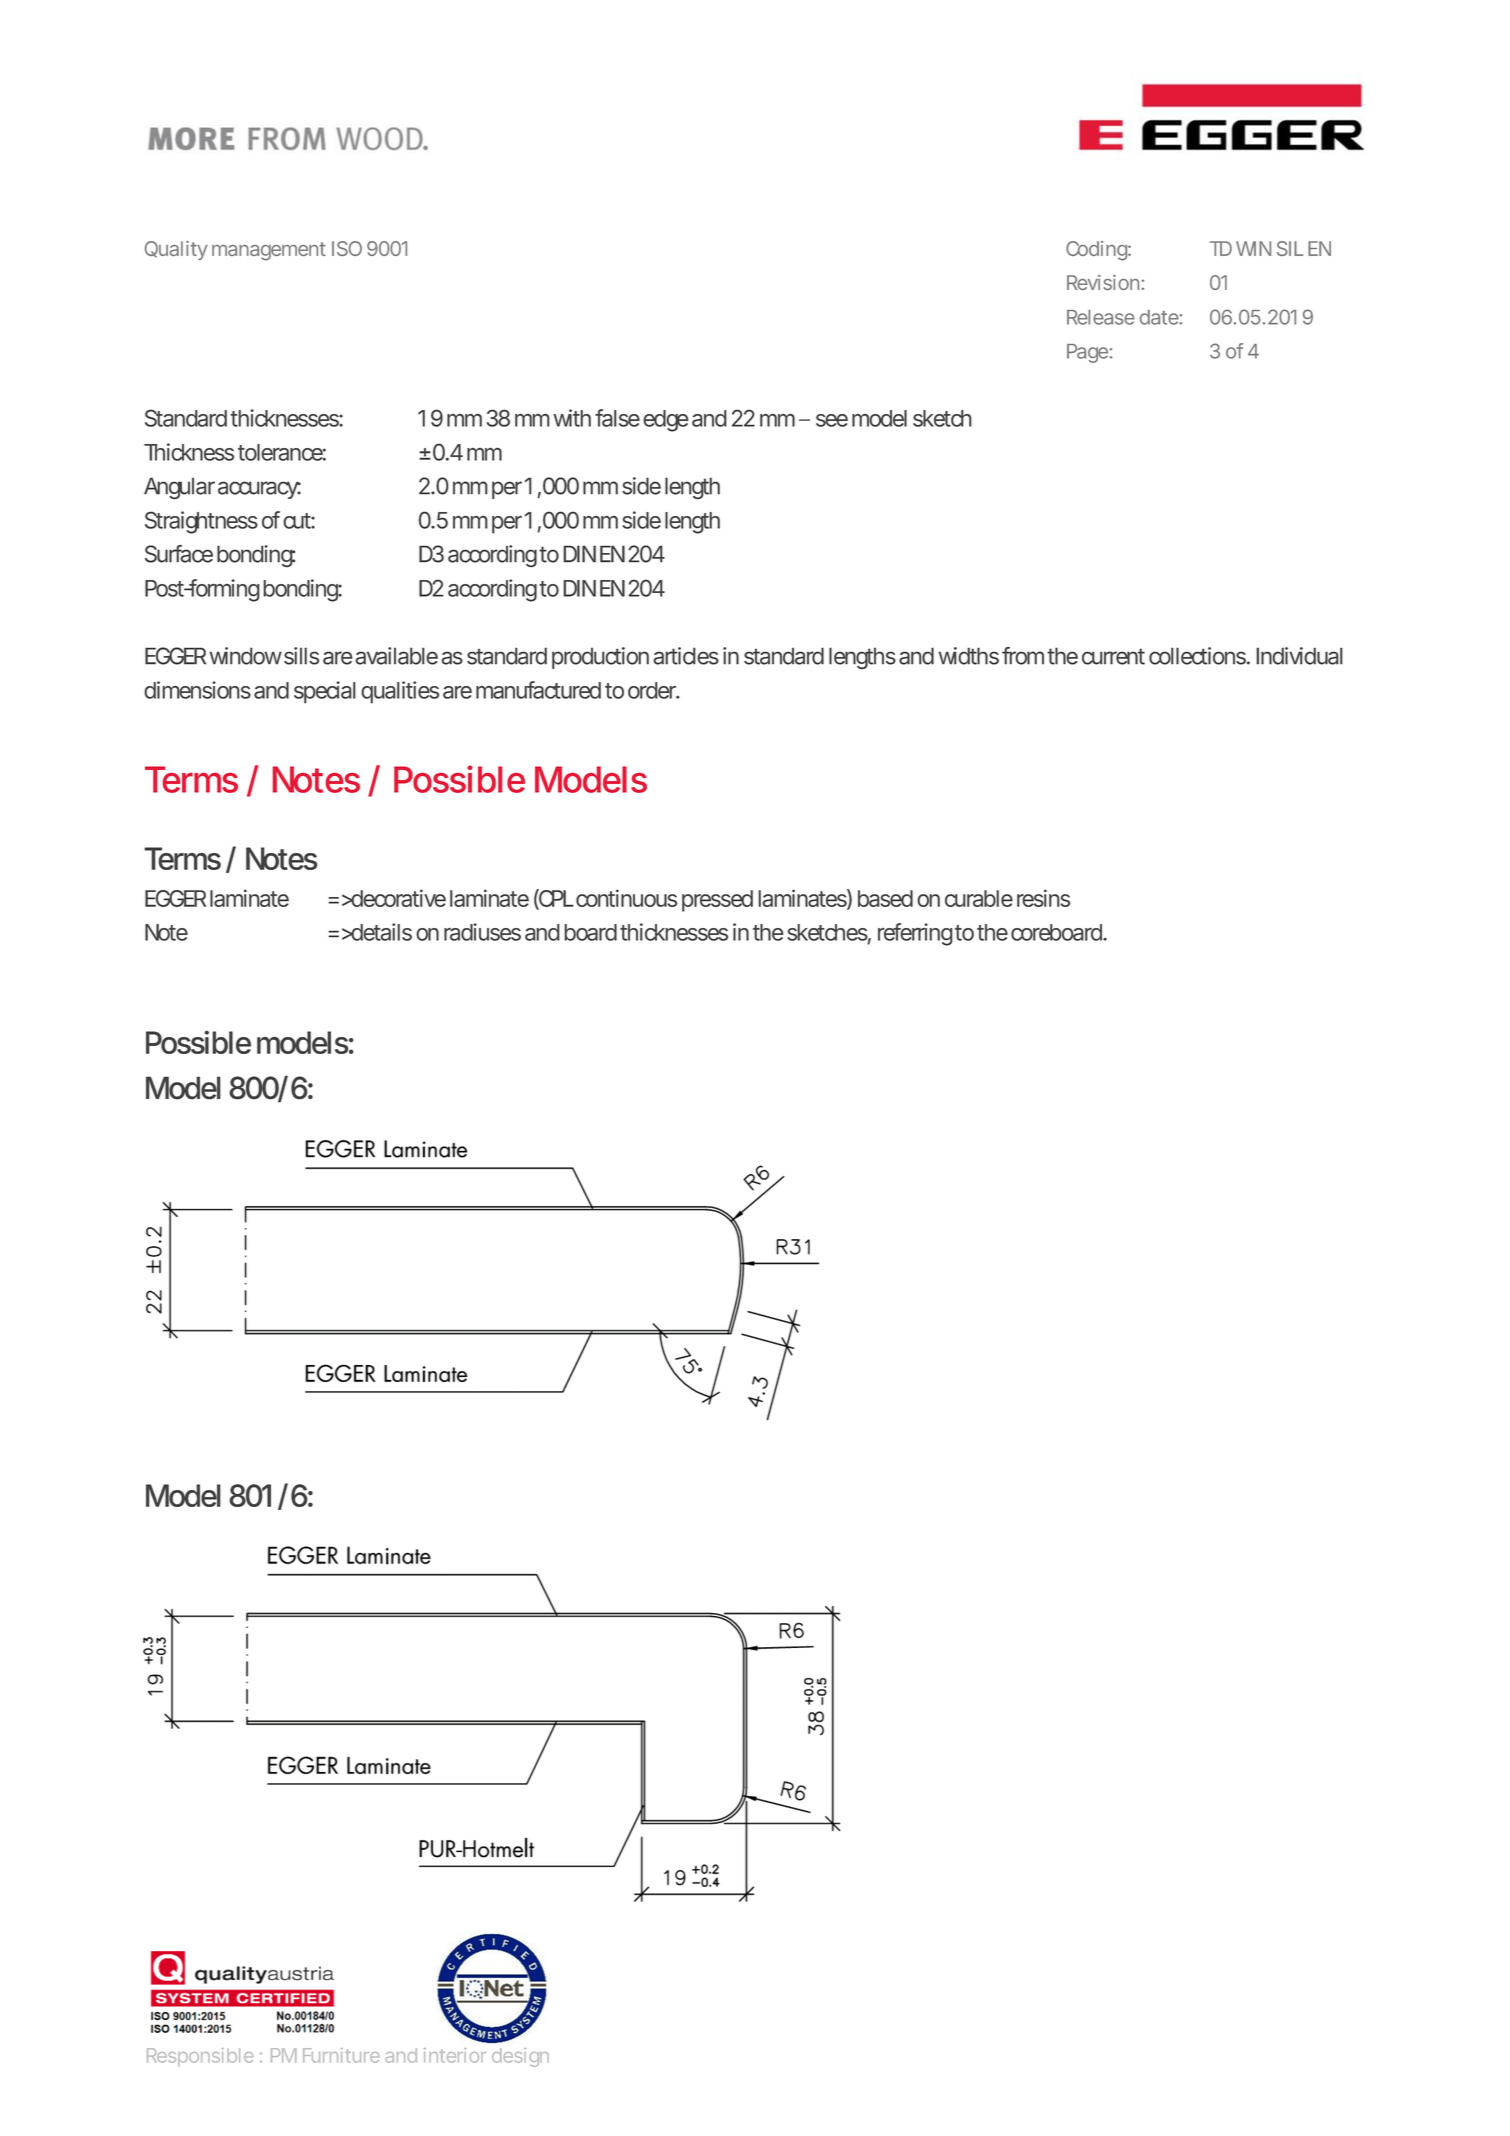 The image size is (1510, 2136). I want to click on continuous, so click(626, 898).
